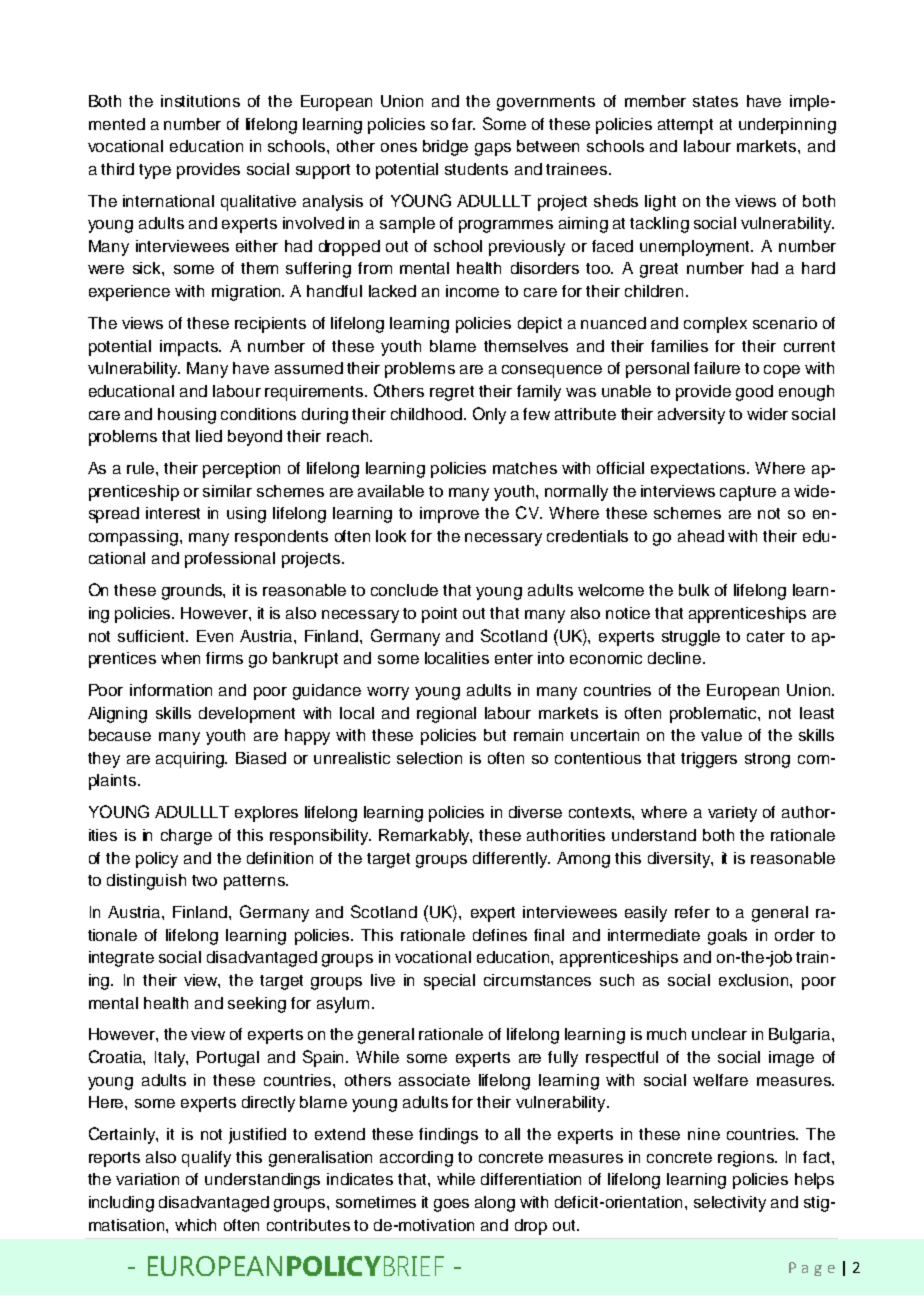 The image size is (924, 1308). Describe the element at coordinates (200, 101) in the page. I see `institutions` at that location.
